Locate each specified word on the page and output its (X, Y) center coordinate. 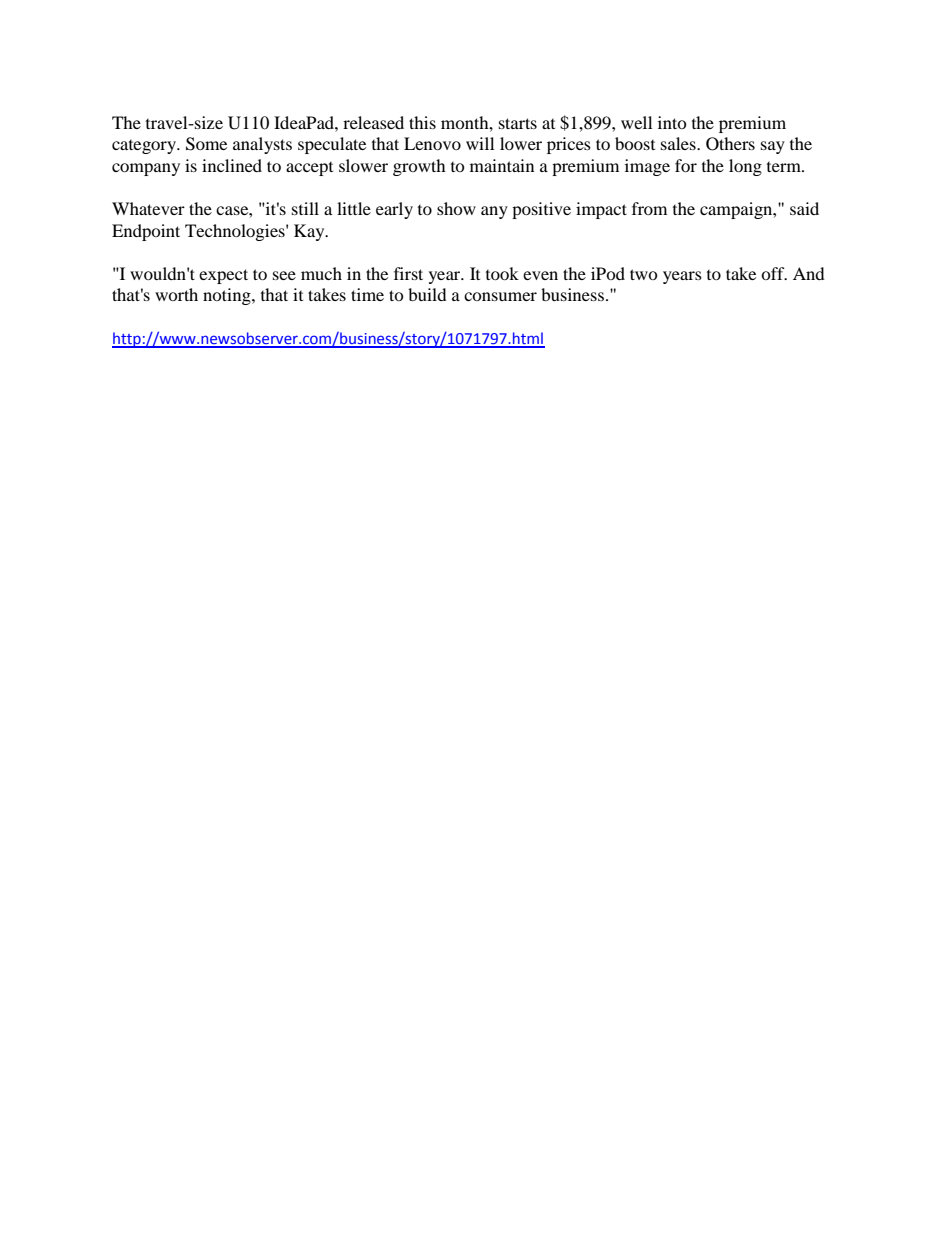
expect (223, 276)
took (502, 273)
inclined (232, 165)
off (774, 273)
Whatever (148, 208)
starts (518, 123)
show (456, 208)
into (672, 122)
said (804, 208)
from (649, 208)
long (745, 167)
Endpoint (146, 232)
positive (541, 210)
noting (228, 296)
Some (206, 144)
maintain (502, 165)
